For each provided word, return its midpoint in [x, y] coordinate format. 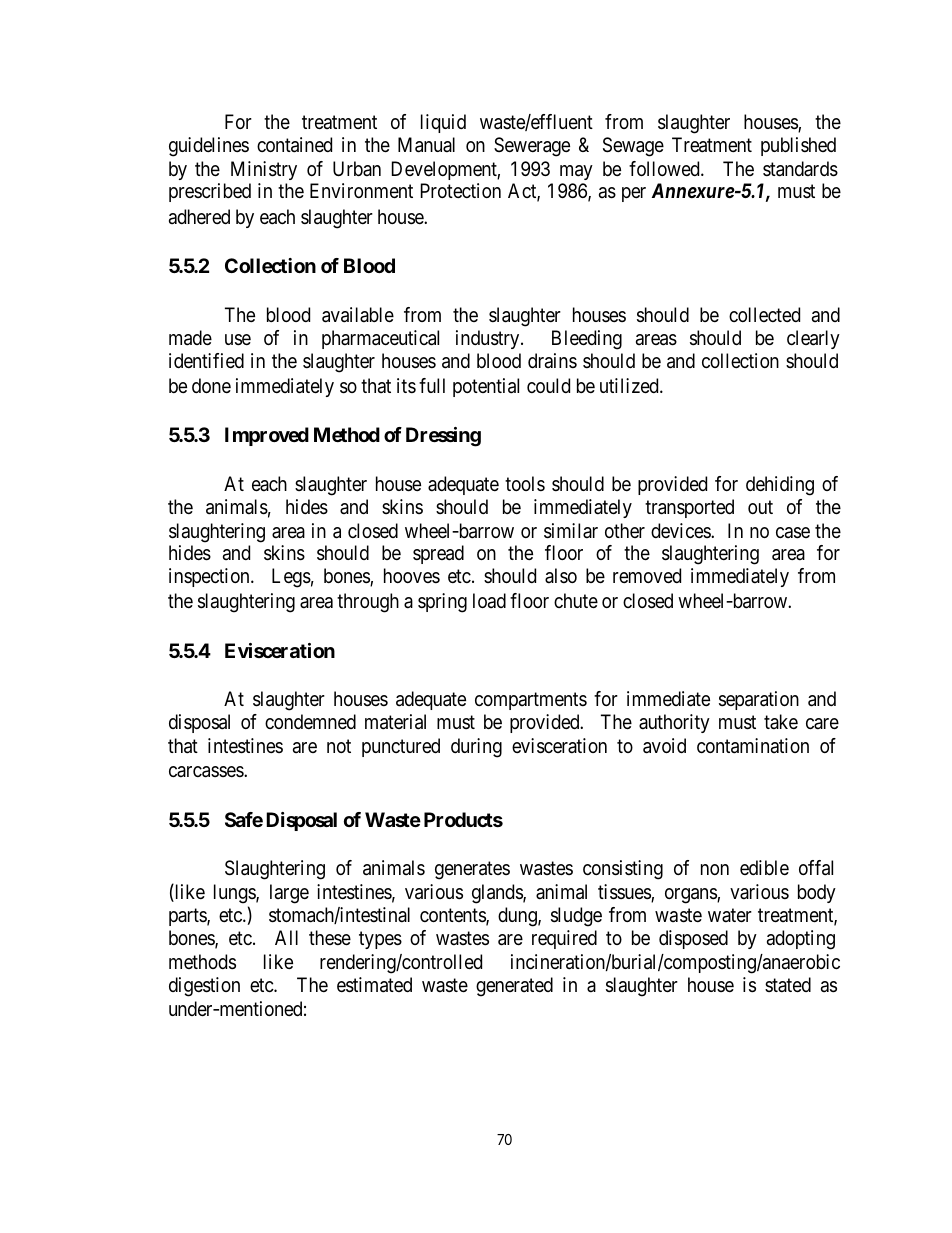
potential [486, 387]
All [286, 937]
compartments [531, 701]
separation [759, 700]
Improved [267, 436]
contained [294, 145]
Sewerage [532, 147]
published [798, 146]
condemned [310, 721]
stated [788, 985]
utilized [630, 386]
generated [514, 987]
